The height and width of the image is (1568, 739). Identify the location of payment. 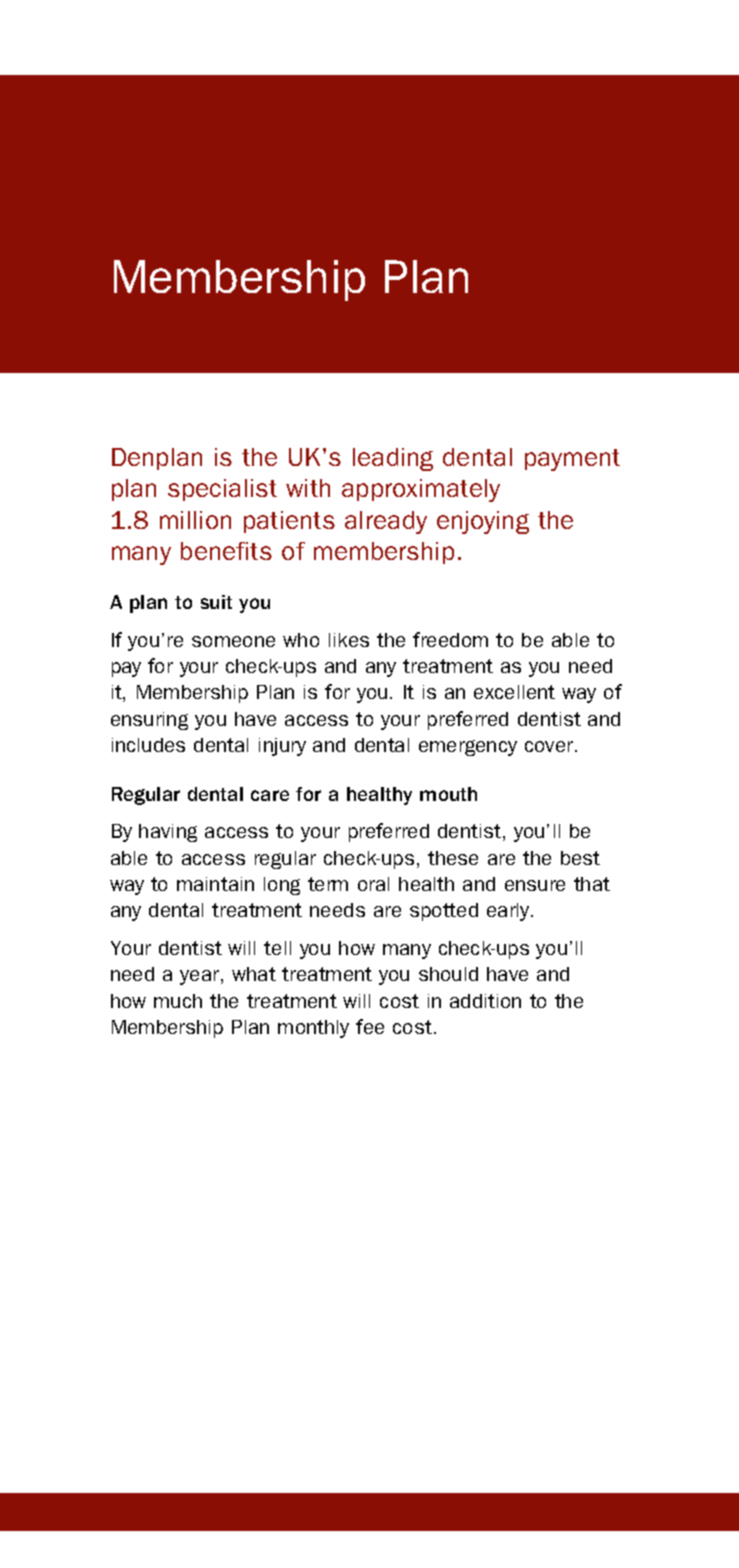
(572, 460).
